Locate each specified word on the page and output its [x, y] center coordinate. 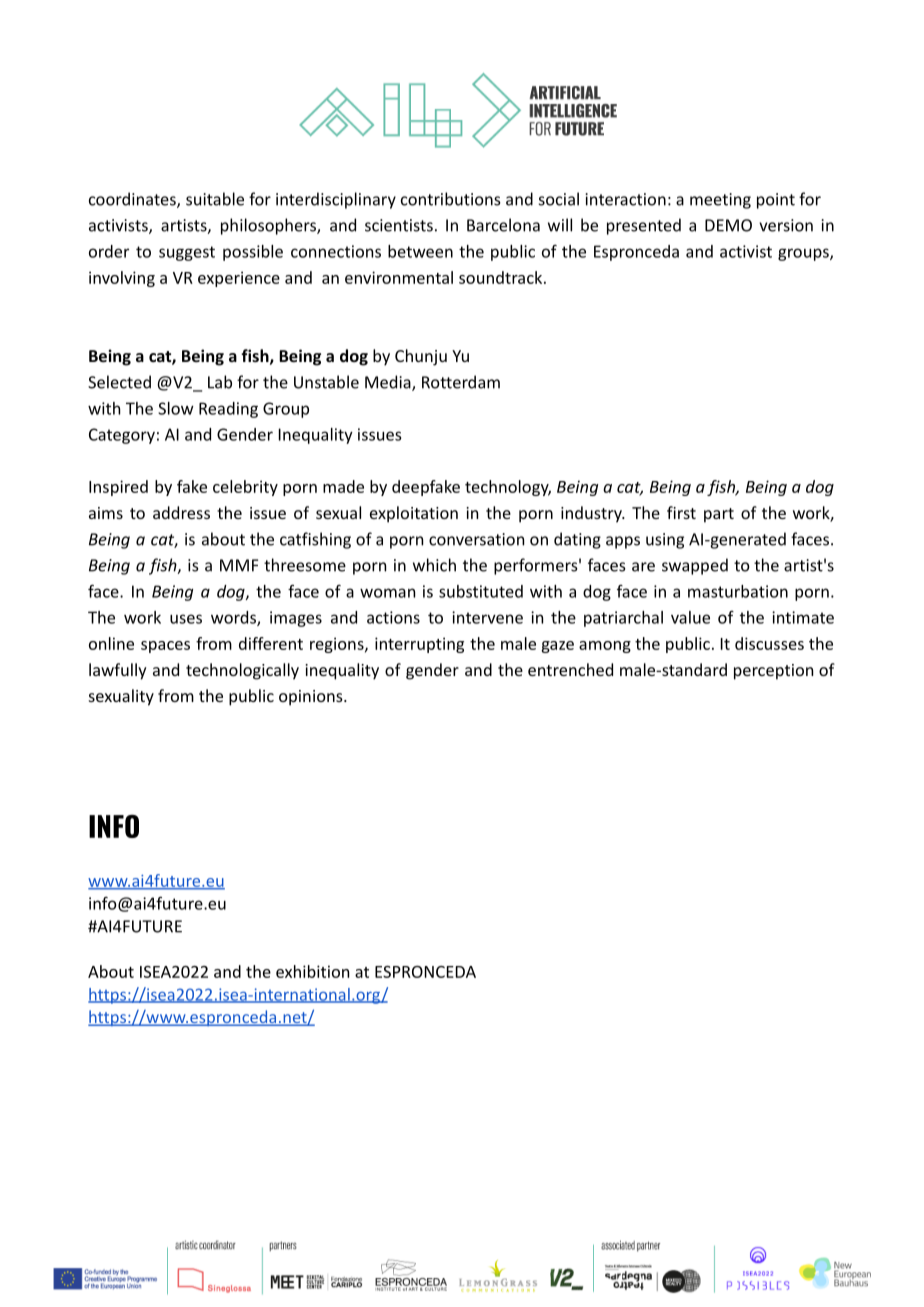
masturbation [738, 591]
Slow [176, 408]
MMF [239, 565]
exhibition [312, 971]
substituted [481, 591]
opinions [312, 698]
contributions [451, 199]
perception [773, 672]
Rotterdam [461, 382]
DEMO [728, 225]
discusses [769, 643]
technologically [242, 671]
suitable [215, 199]
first [681, 512]
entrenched [570, 669]
